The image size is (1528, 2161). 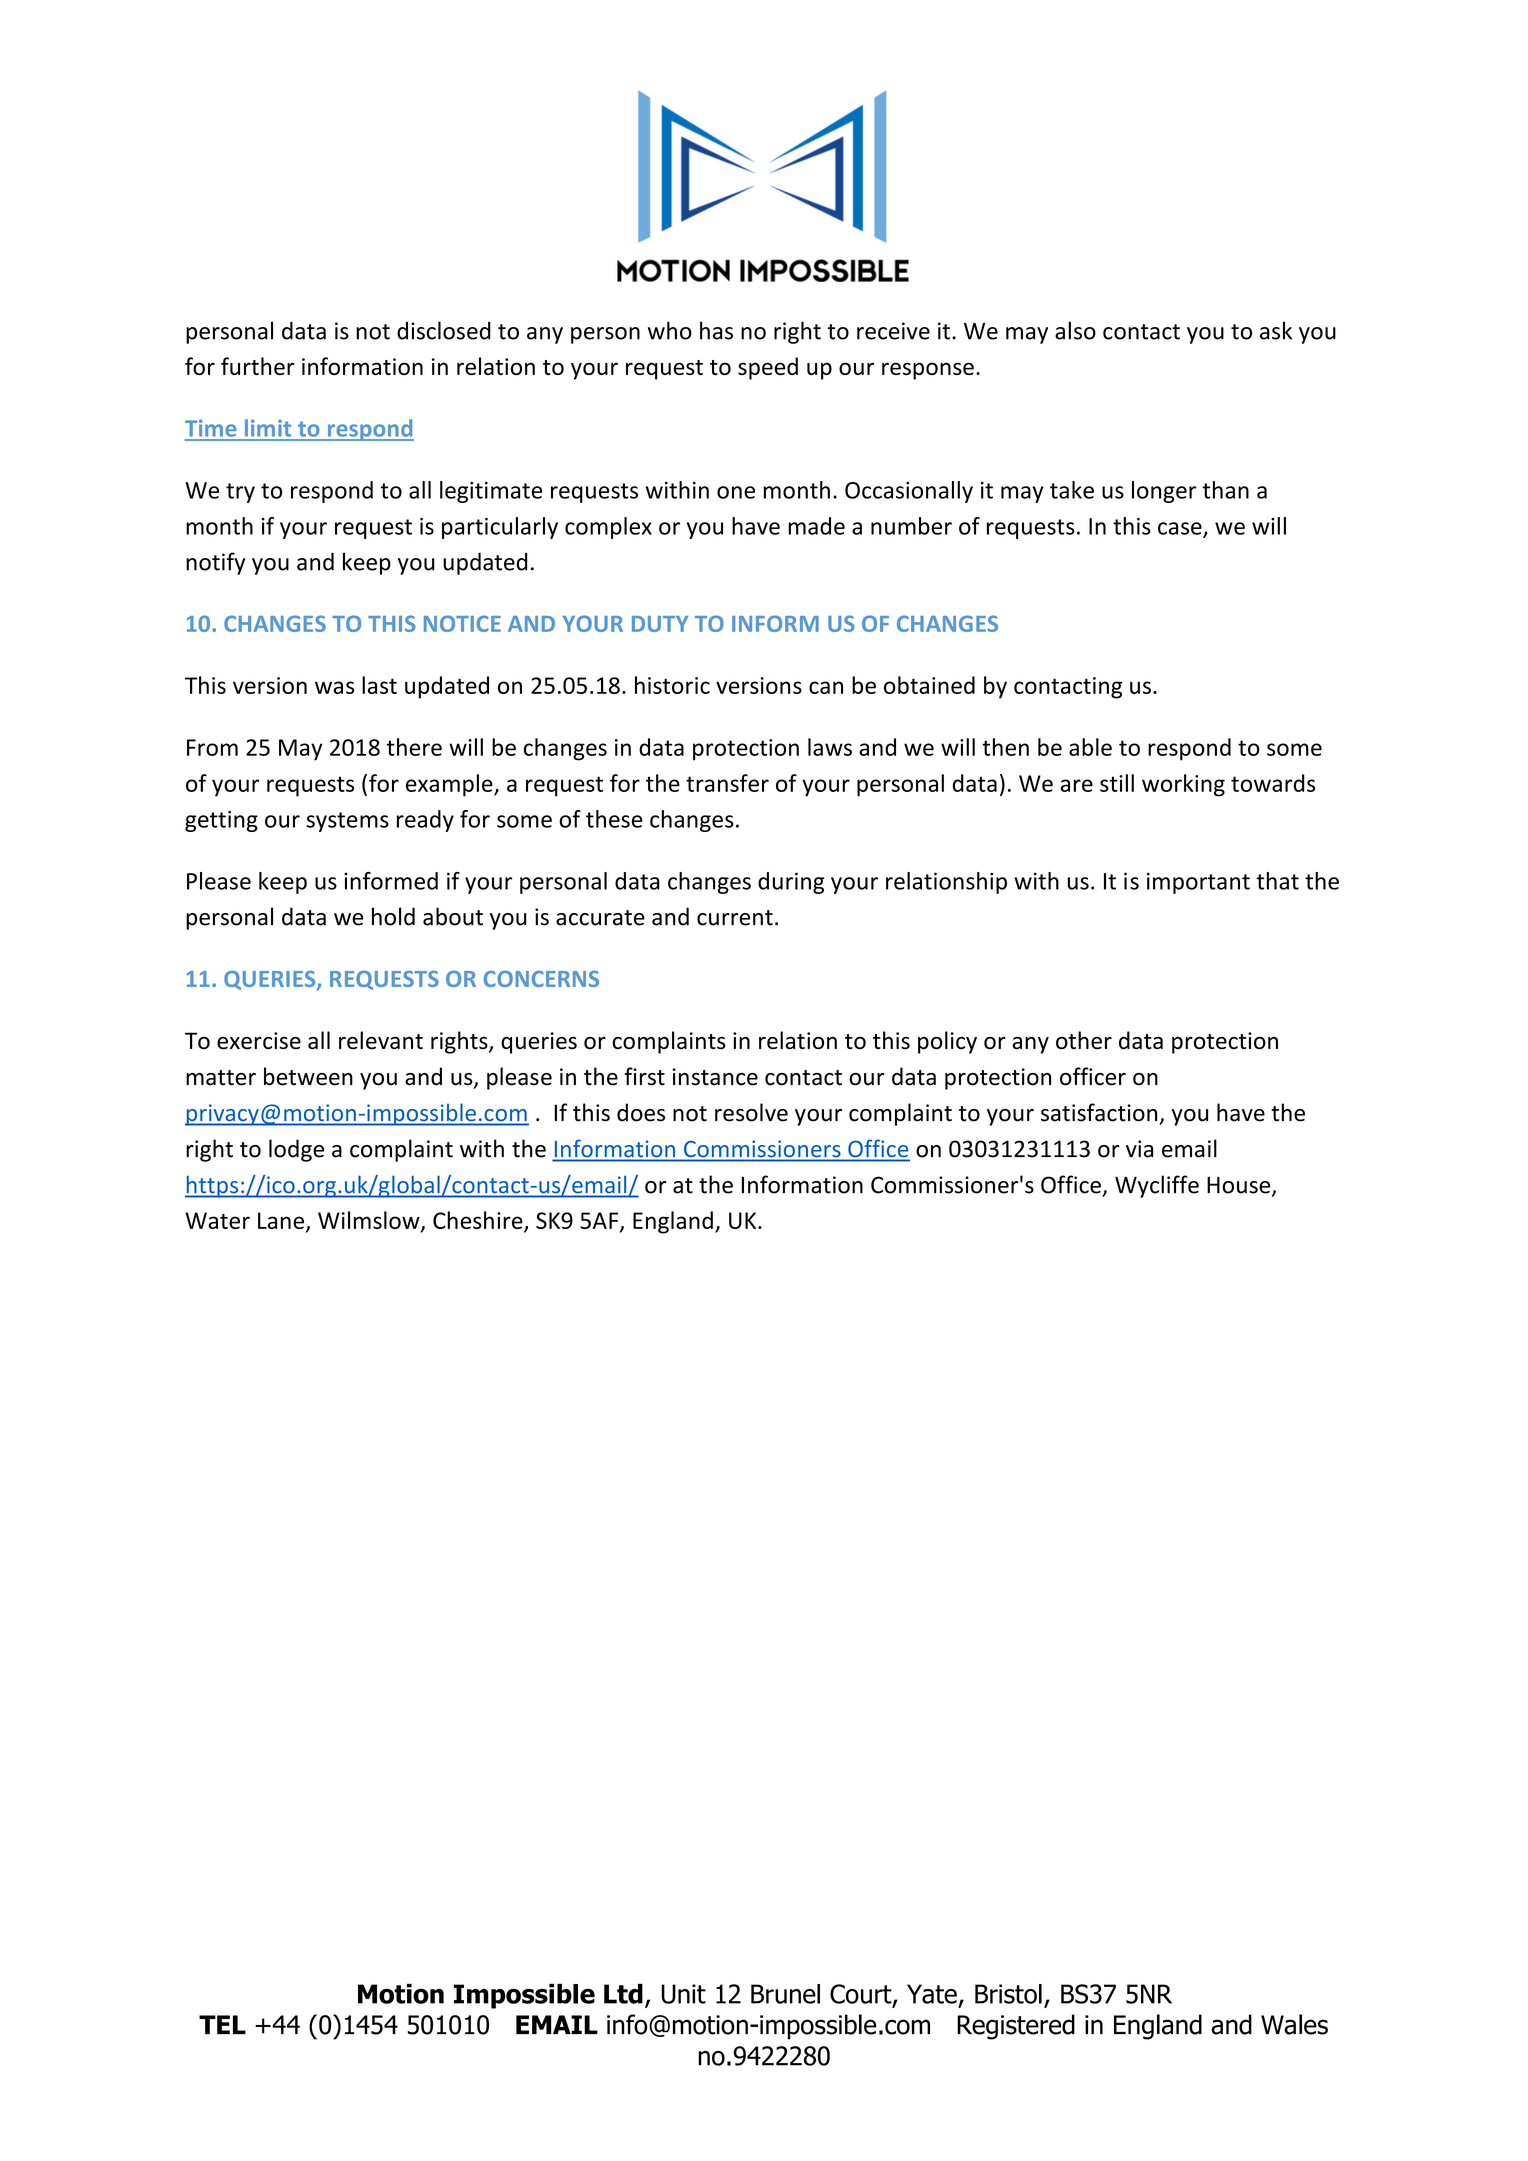 I want to click on further, so click(x=258, y=366).
